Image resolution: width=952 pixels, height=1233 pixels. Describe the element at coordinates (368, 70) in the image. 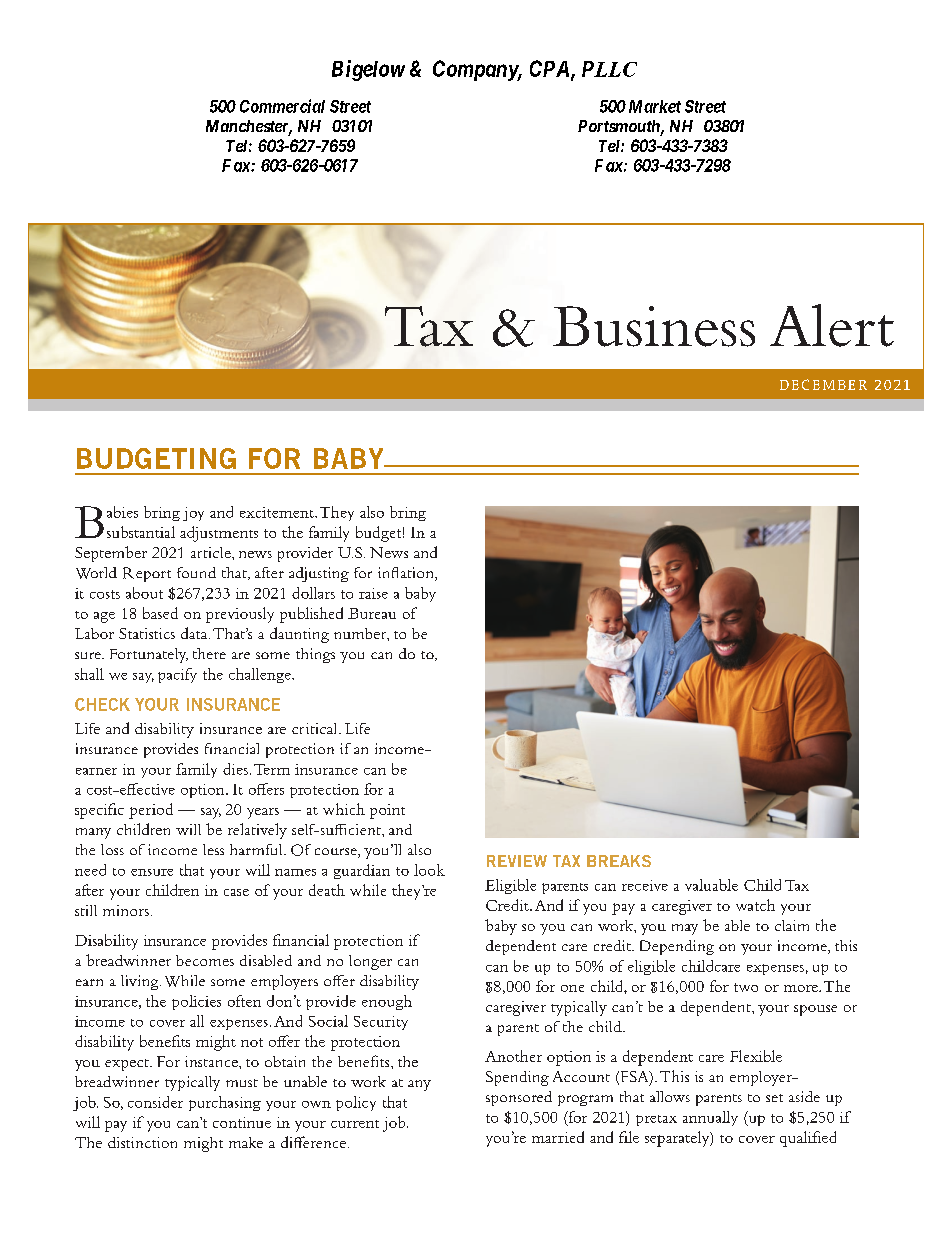

I see `Bigelow` at that location.
